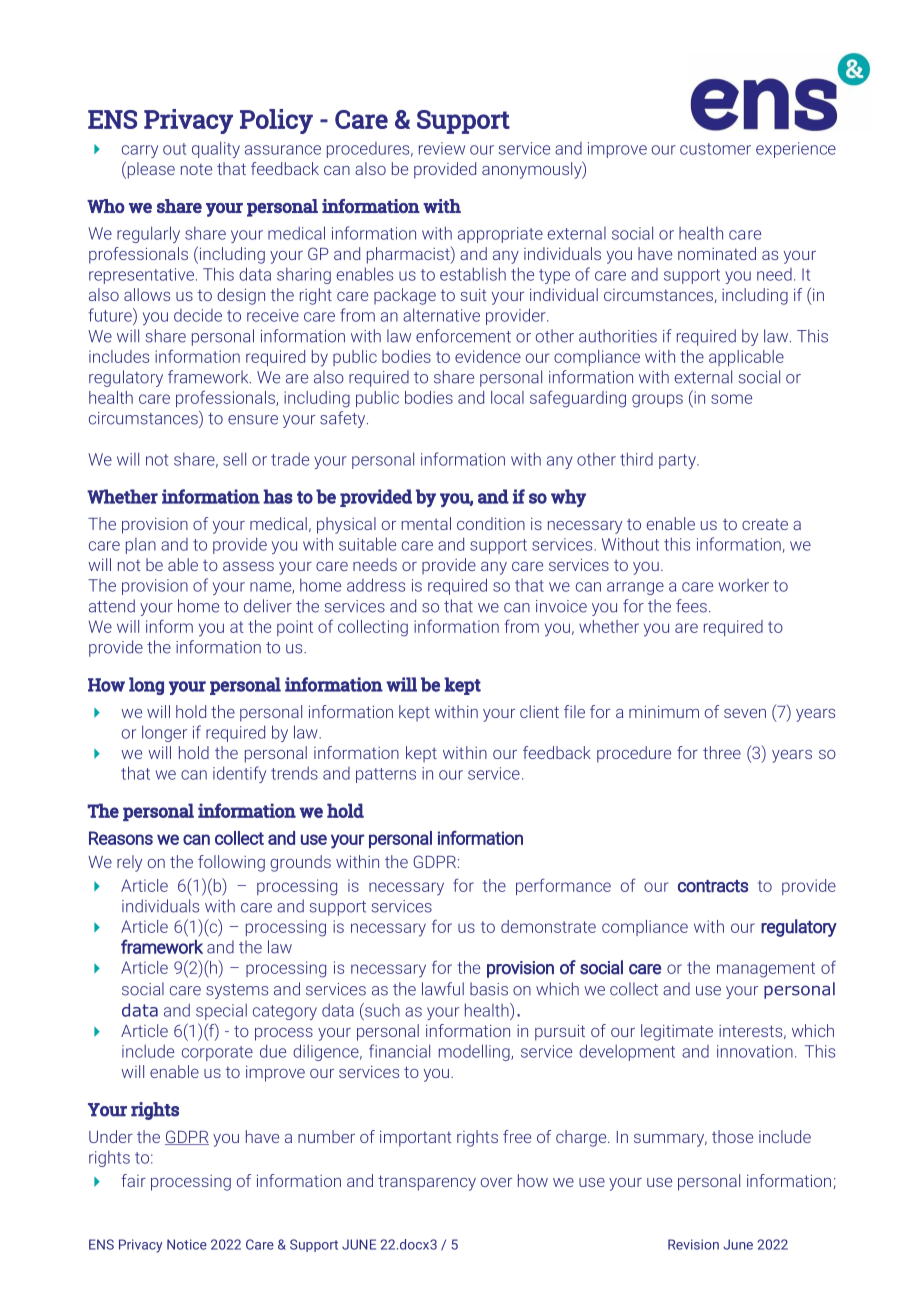 The width and height of the screenshot is (924, 1308). I want to click on create, so click(765, 524).
